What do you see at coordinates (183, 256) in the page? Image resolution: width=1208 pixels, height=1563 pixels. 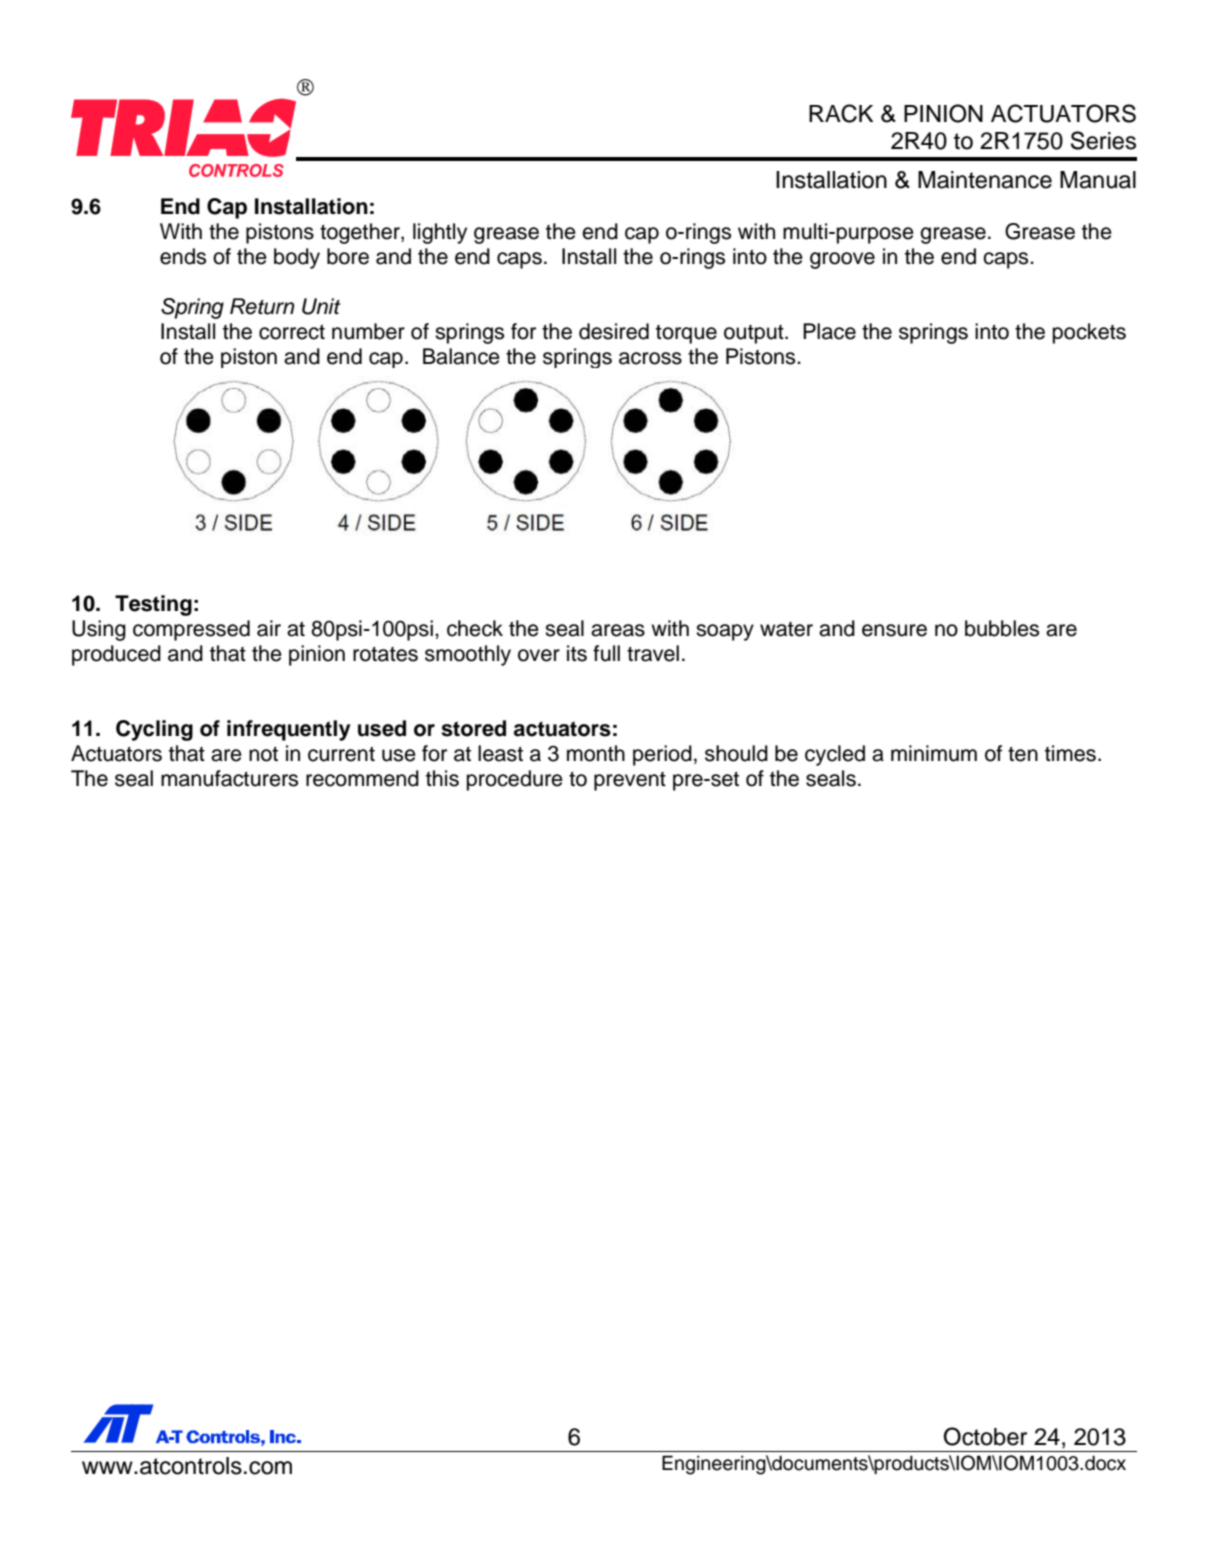 I see `ends` at bounding box center [183, 256].
